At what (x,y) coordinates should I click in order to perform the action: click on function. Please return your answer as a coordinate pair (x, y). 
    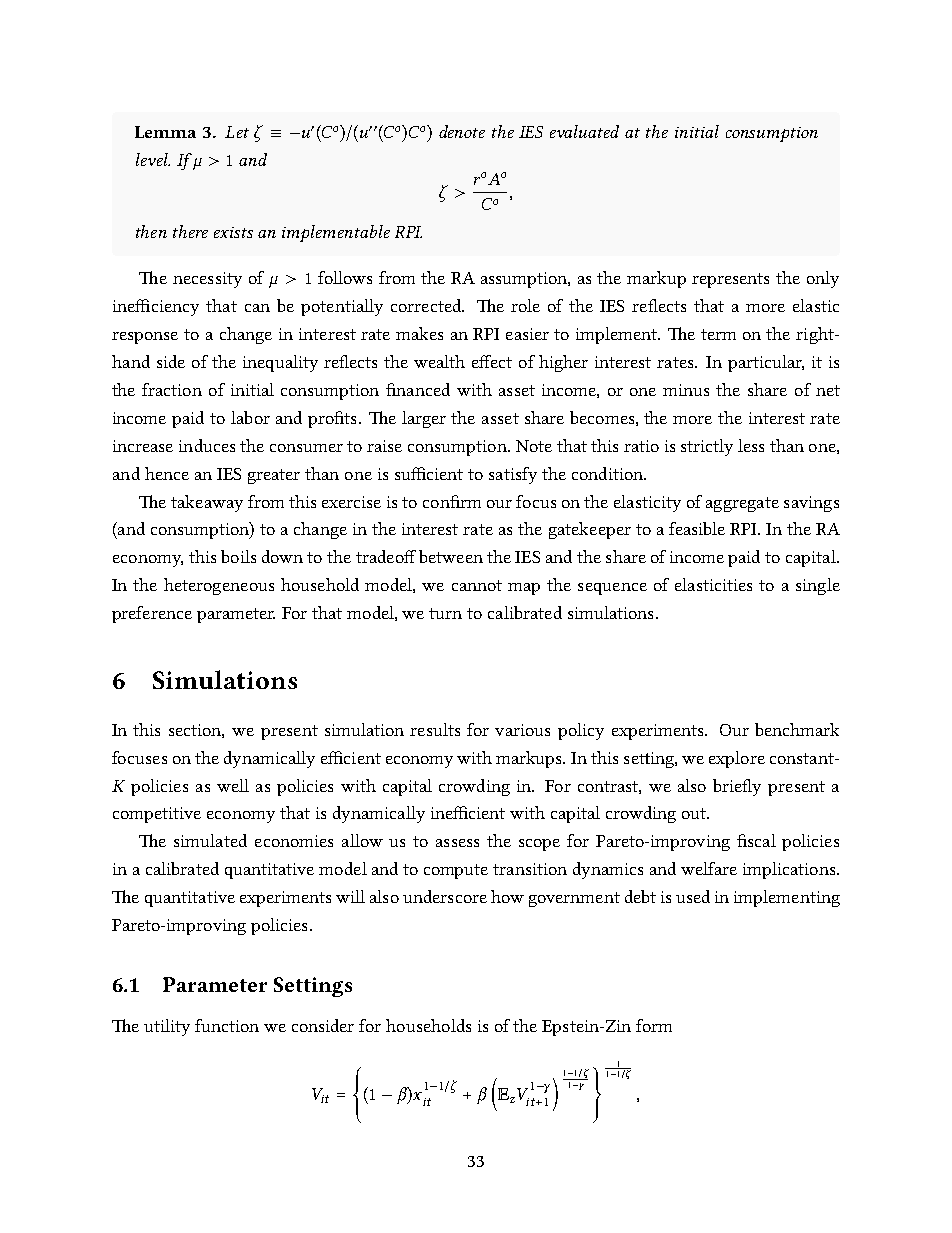
    Looking at the image, I should click on (227, 1025).
